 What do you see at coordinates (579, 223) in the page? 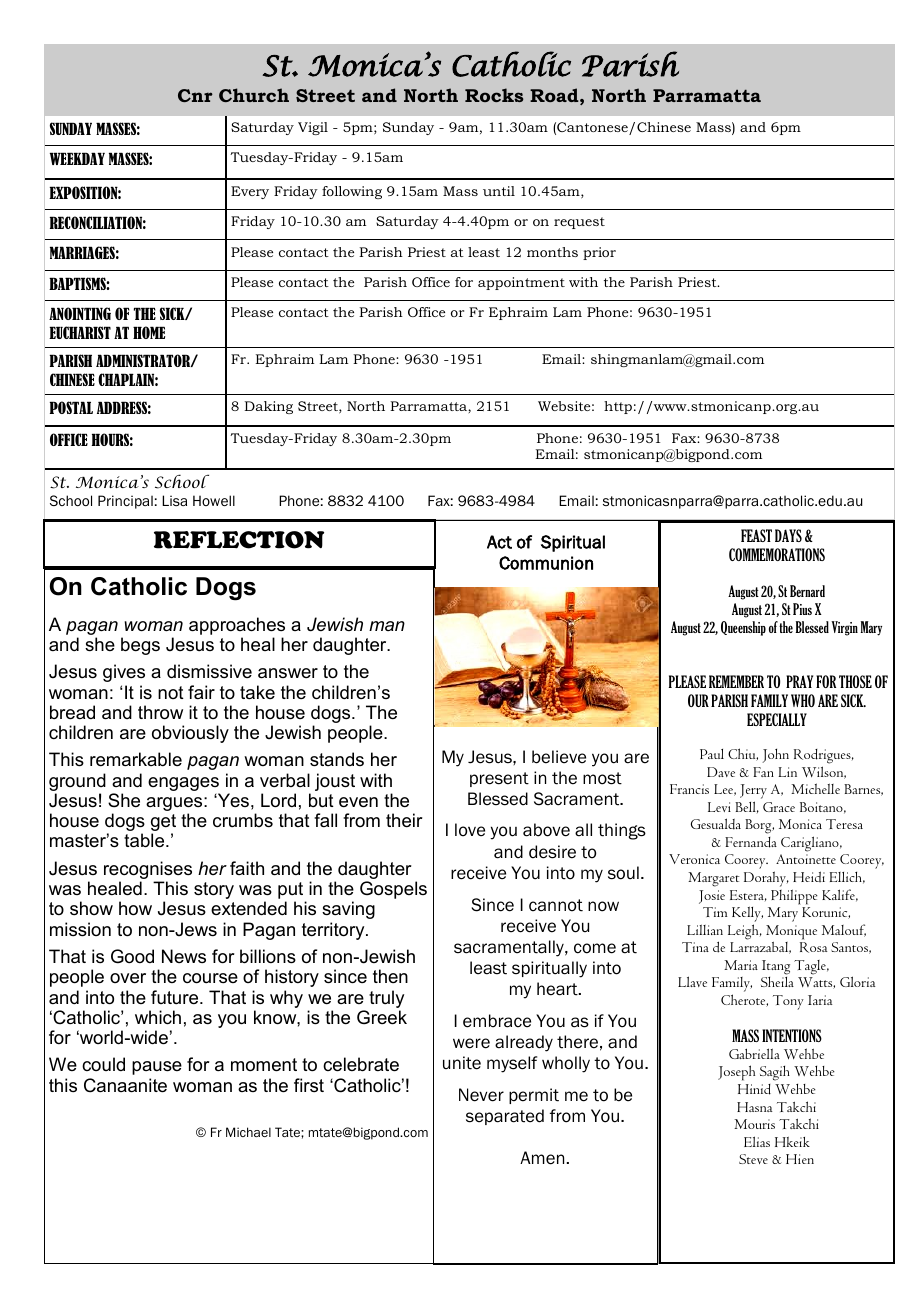
I see `request` at bounding box center [579, 223].
